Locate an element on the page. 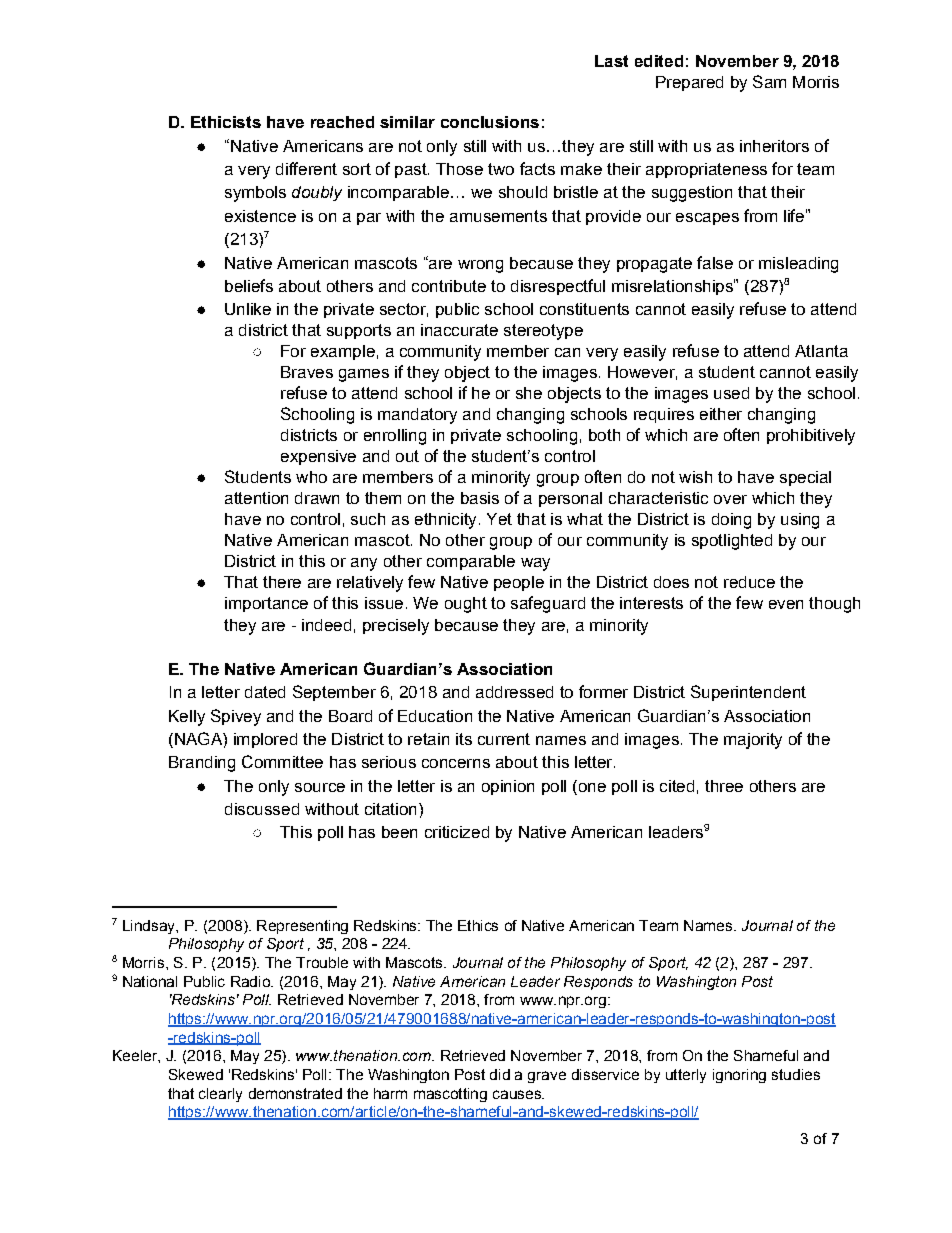  people is located at coordinates (519, 583).
